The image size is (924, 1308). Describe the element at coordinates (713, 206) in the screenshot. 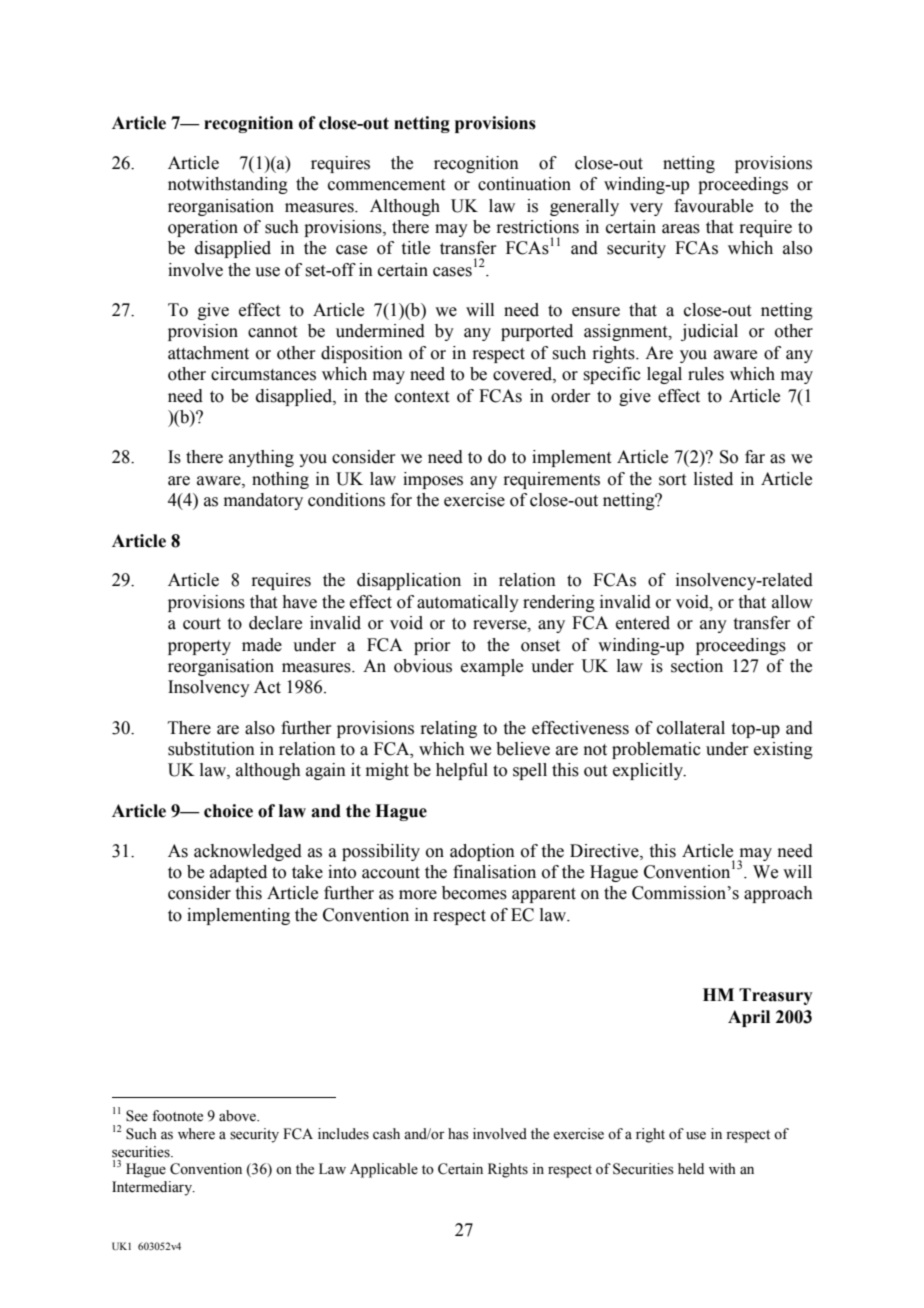

I see `favourable` at that location.
